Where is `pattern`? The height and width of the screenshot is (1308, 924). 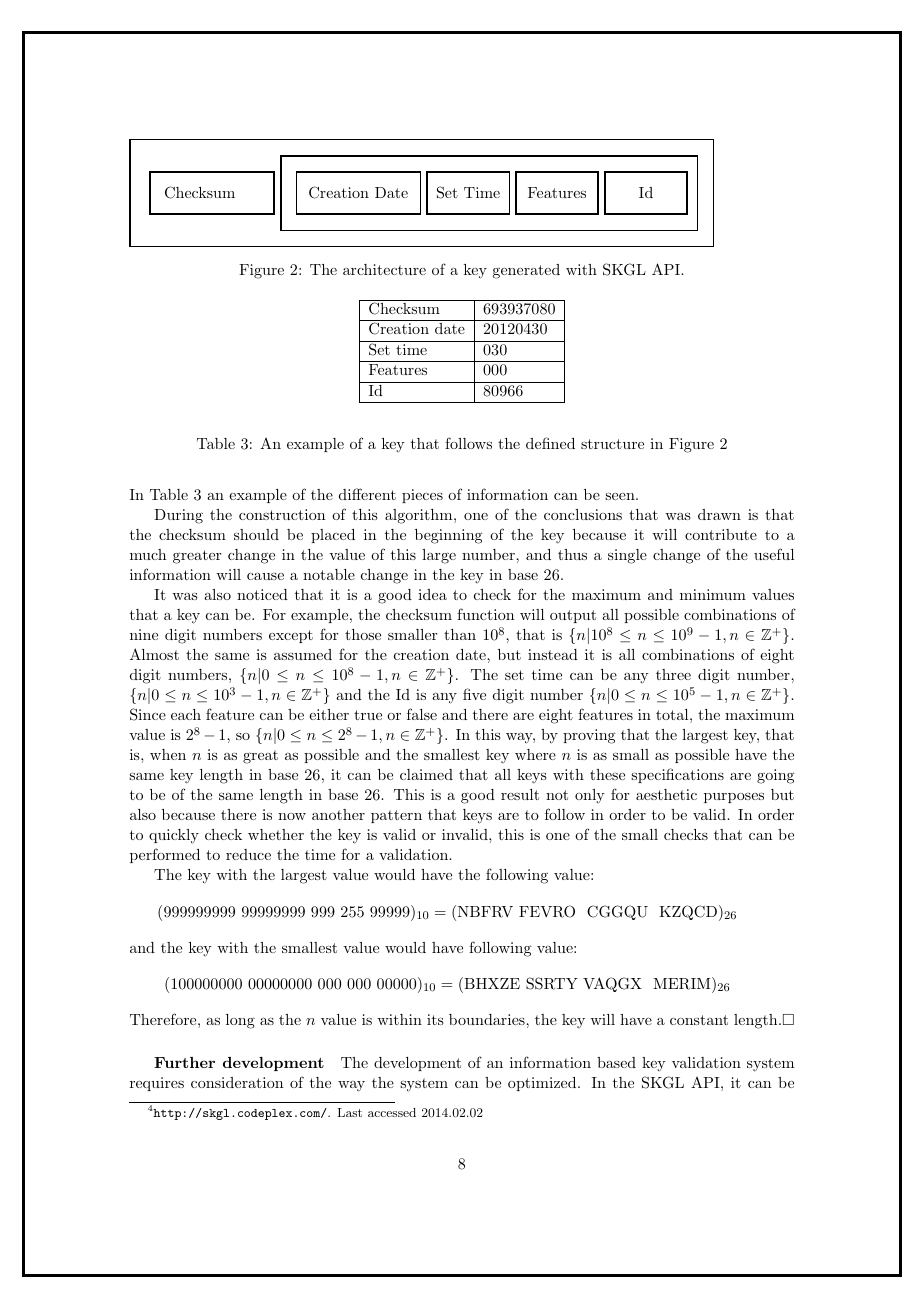
pattern is located at coordinates (396, 816).
